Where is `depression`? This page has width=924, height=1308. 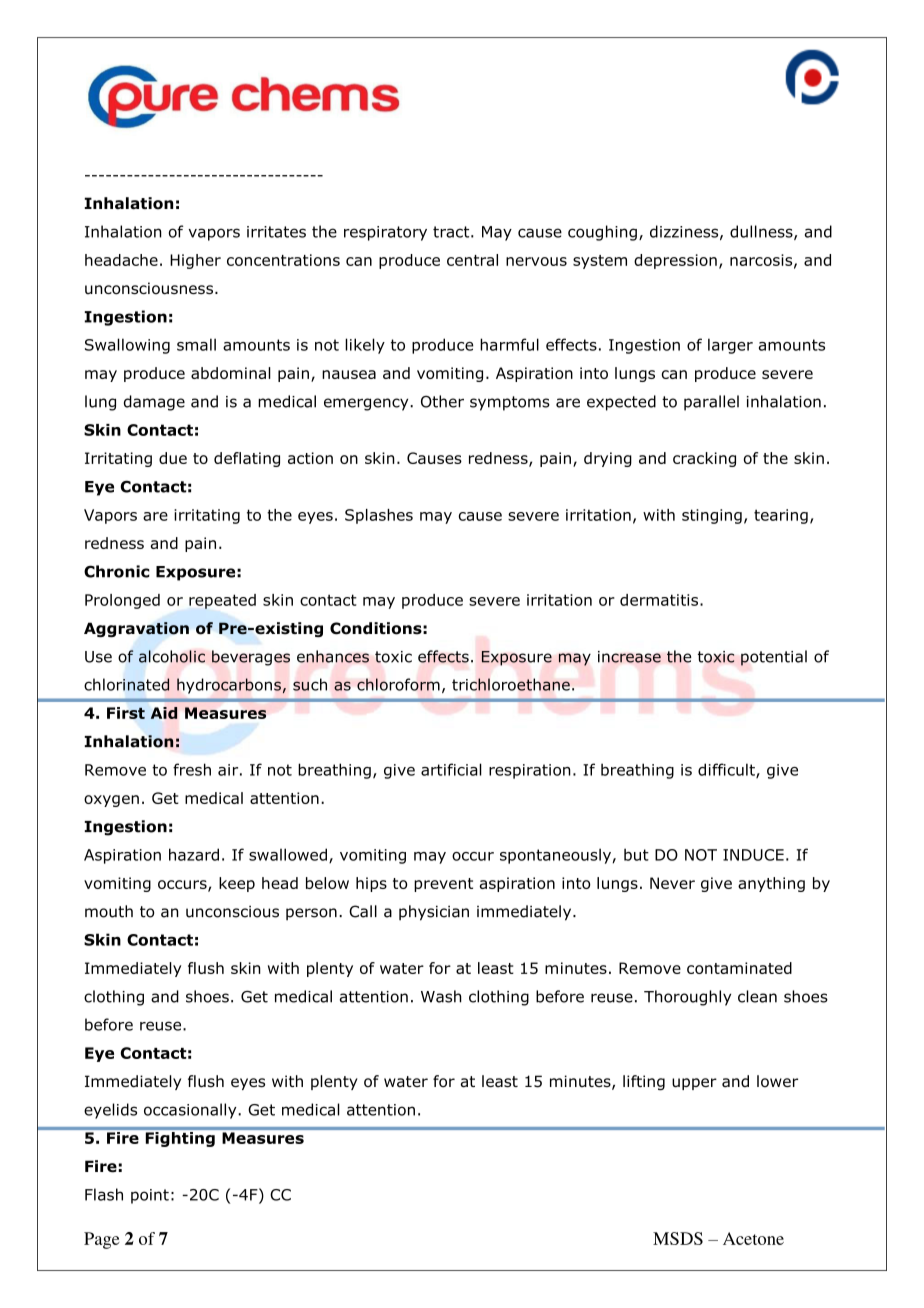
depression is located at coordinates (675, 261).
